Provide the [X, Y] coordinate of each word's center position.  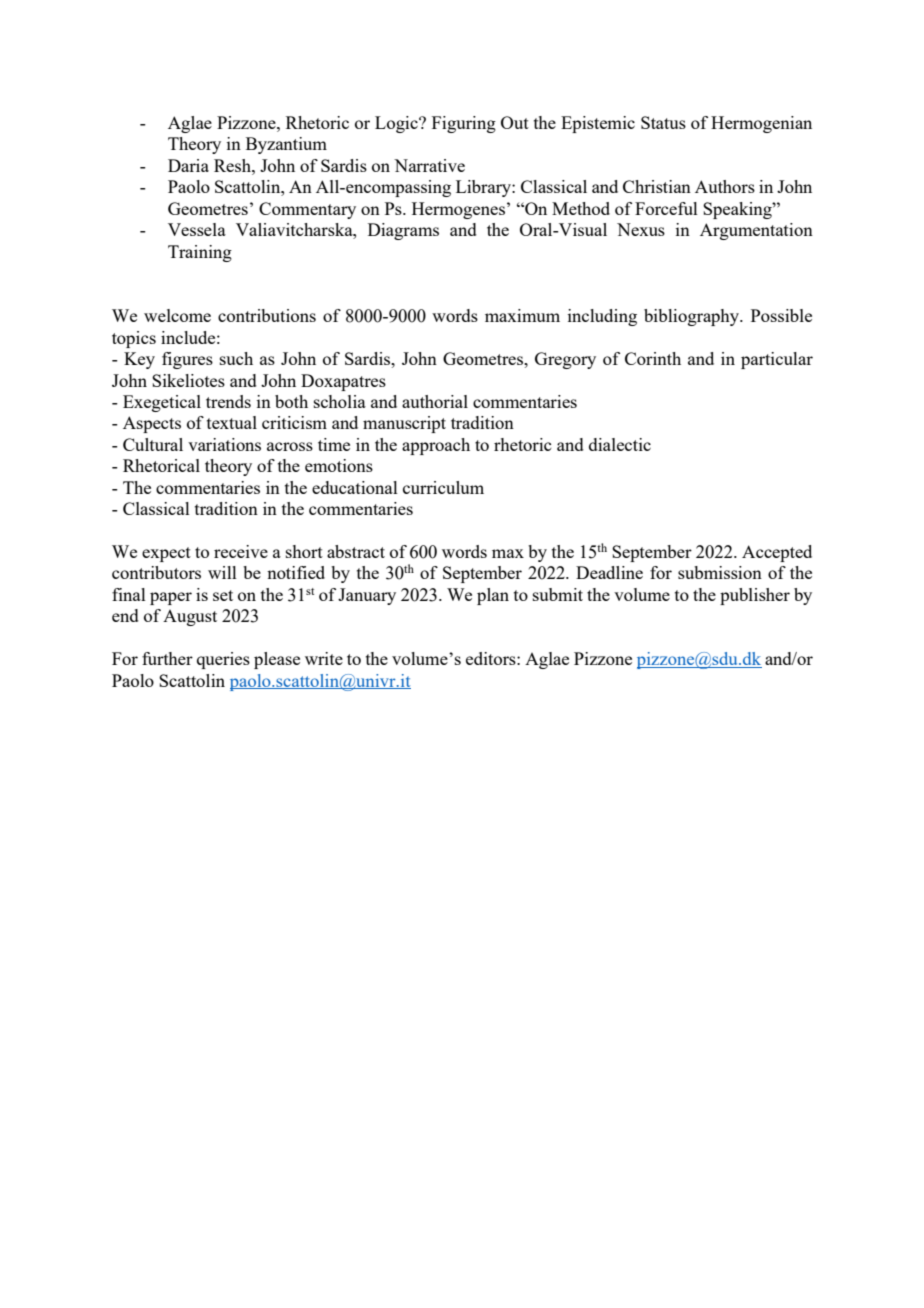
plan [493, 596]
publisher [755, 596]
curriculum [443, 487]
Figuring [464, 124]
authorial [435, 401]
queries [223, 660]
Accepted [777, 553]
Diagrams [403, 231]
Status [663, 122]
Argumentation [756, 231]
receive [241, 551]
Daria [188, 165]
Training [200, 253]
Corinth [653, 358]
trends [228, 401]
